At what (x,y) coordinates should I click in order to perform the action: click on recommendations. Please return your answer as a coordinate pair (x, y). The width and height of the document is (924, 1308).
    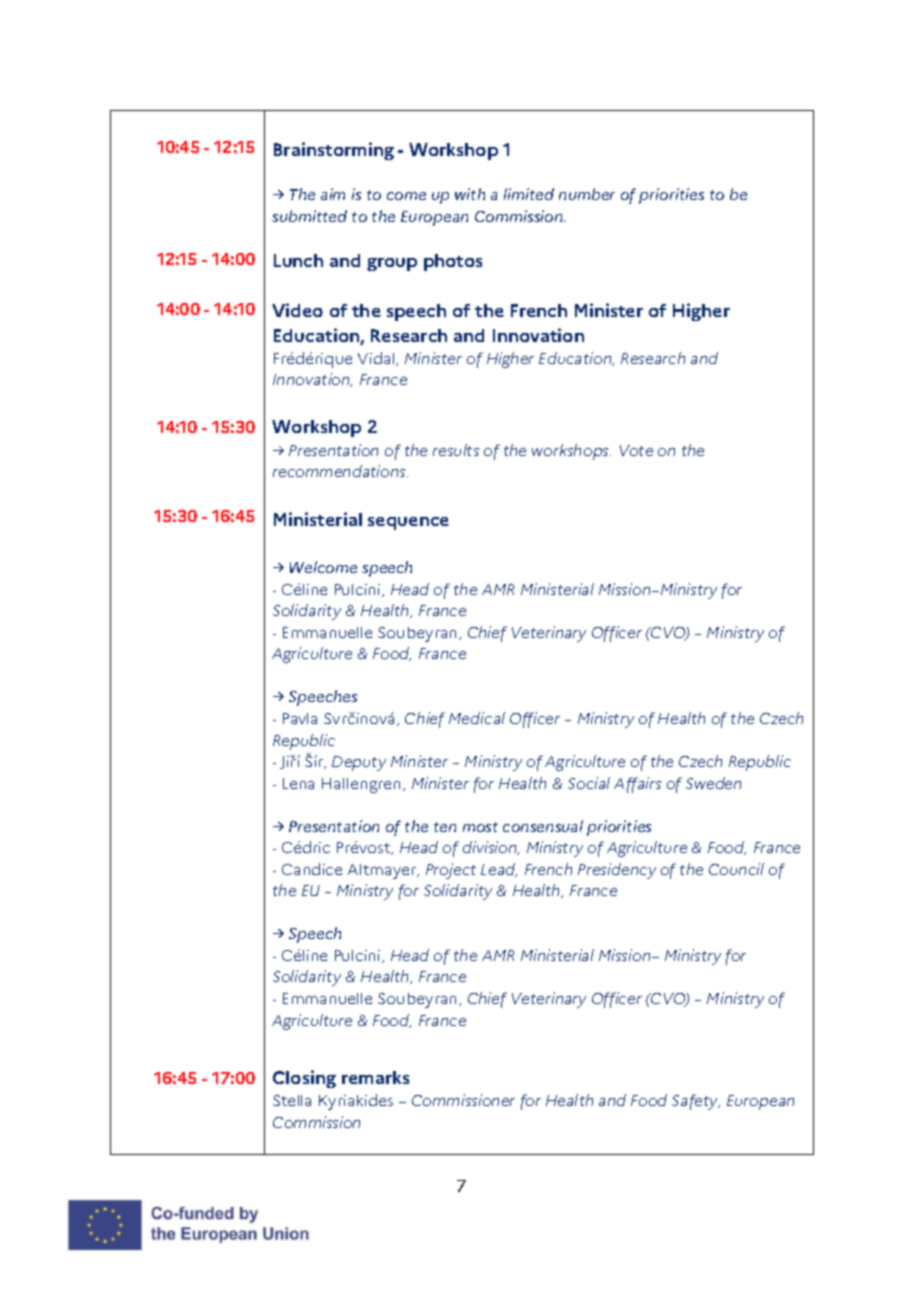
    Looking at the image, I should click on (340, 471).
